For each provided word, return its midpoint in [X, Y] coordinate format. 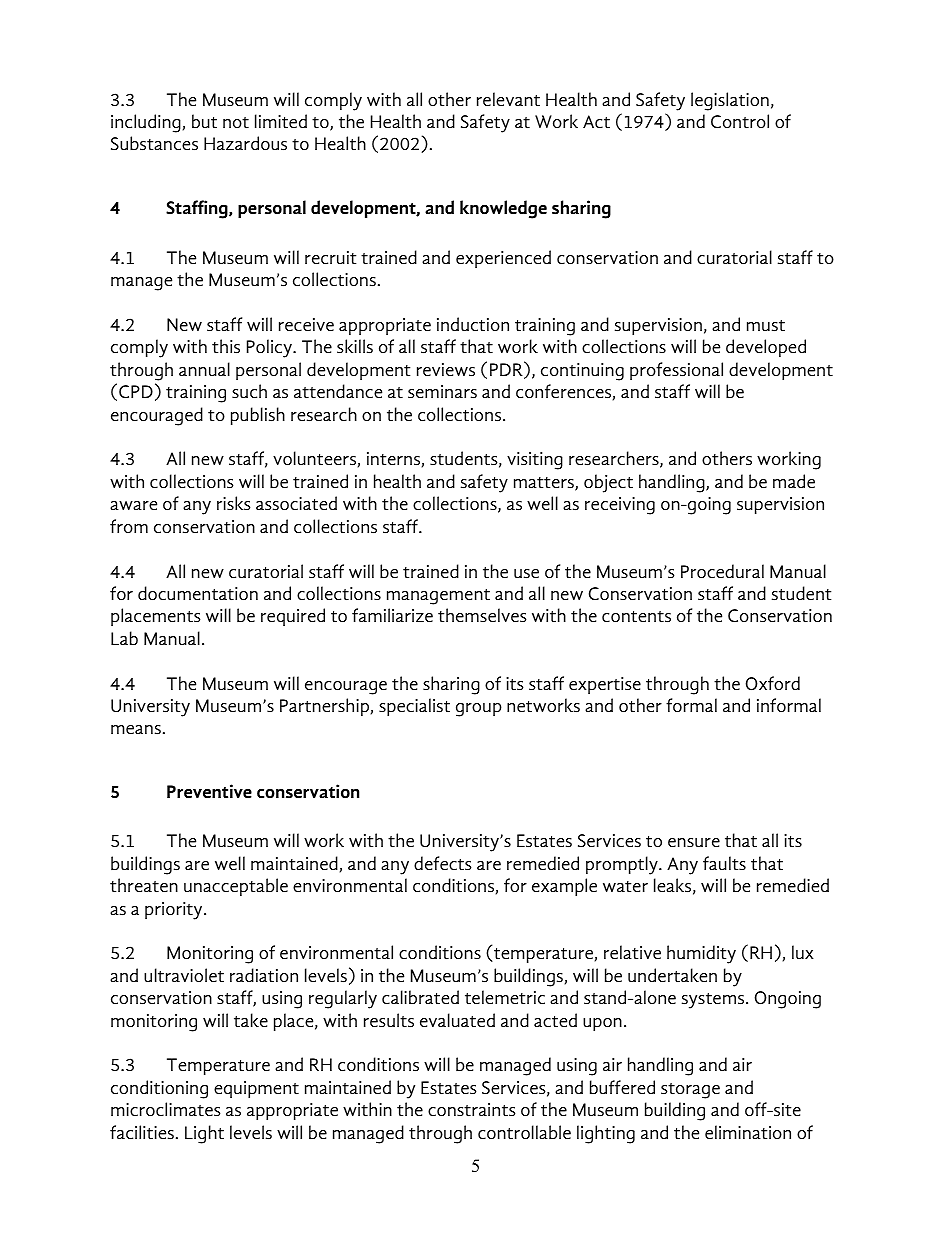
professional [676, 371]
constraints [472, 1110]
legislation [730, 101]
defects [443, 863]
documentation [198, 593]
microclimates [166, 1109]
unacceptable [236, 887]
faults [724, 863]
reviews [446, 370]
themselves [482, 615]
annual [204, 369]
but [204, 121]
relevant [508, 99]
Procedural [722, 571]
